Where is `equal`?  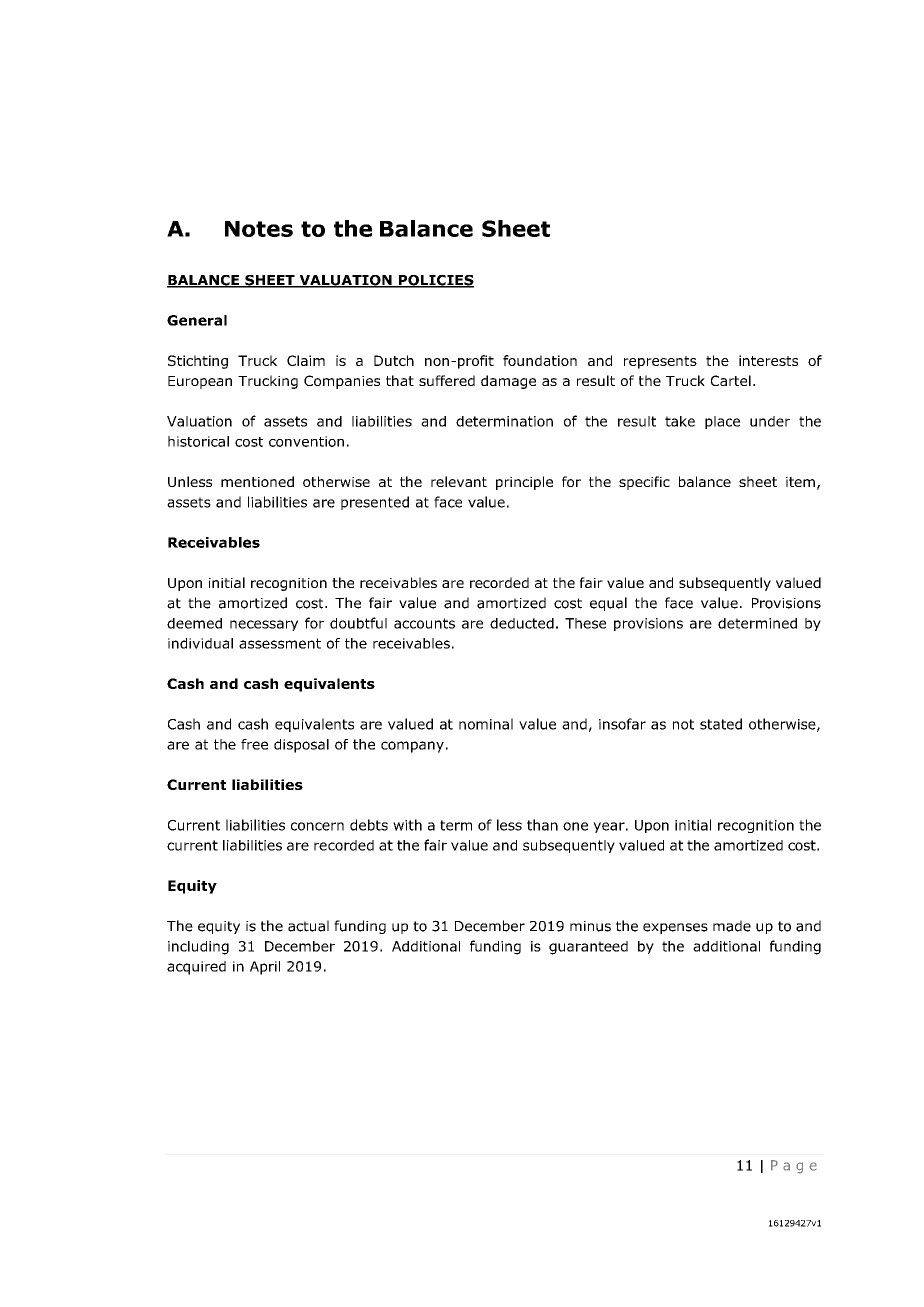
equal is located at coordinates (608, 604).
